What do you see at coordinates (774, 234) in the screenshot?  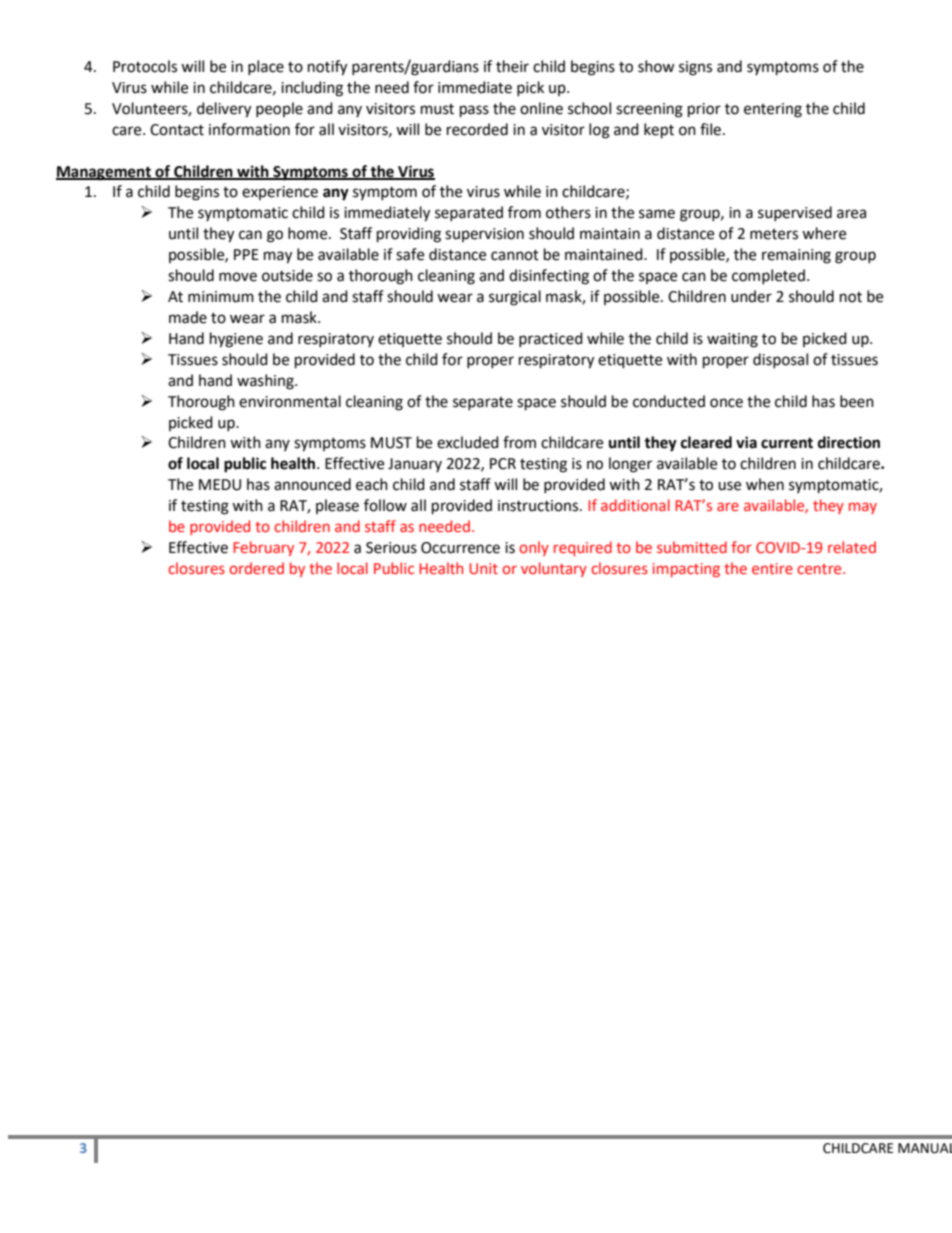 I see `meters` at bounding box center [774, 234].
